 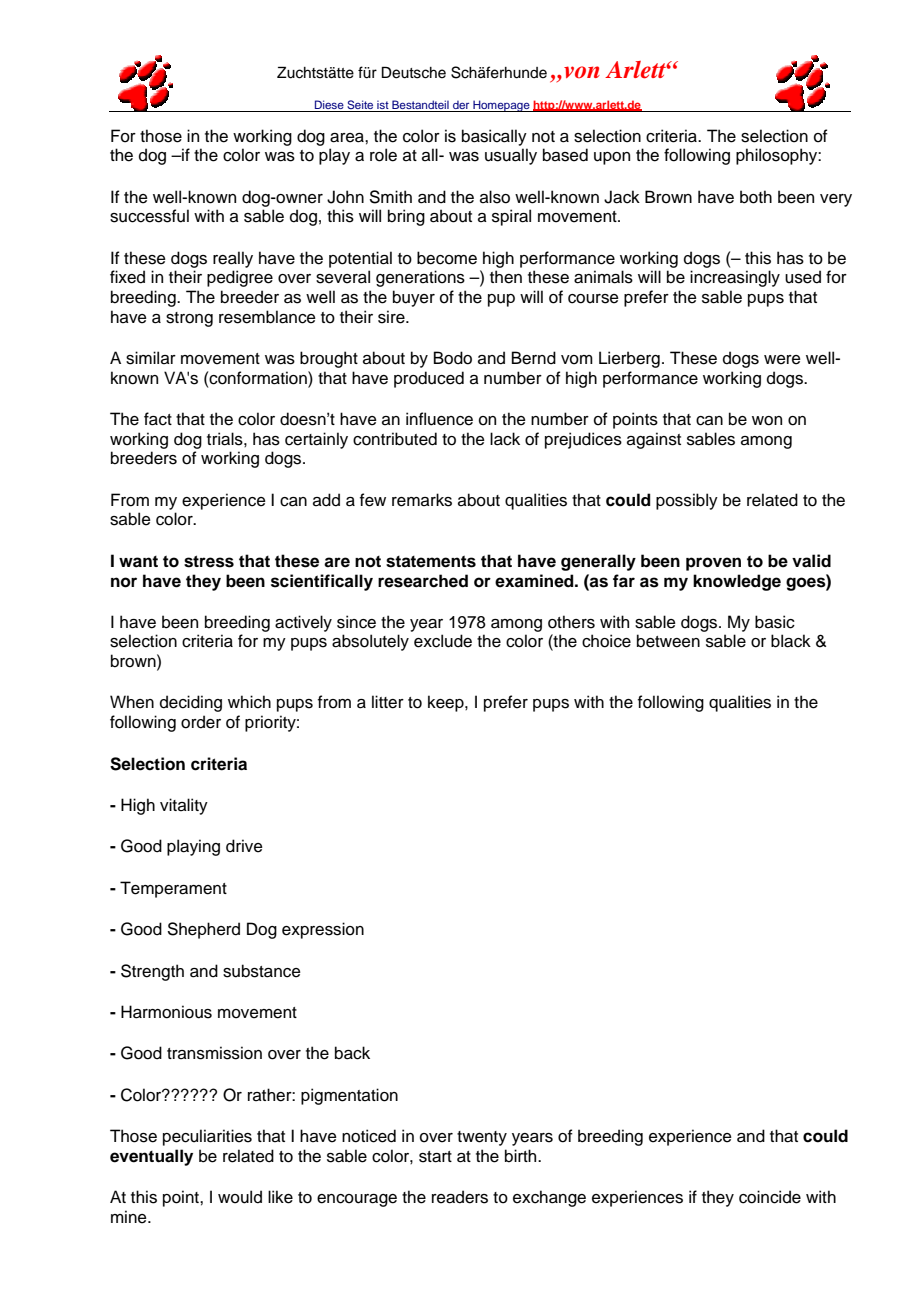 I want to click on knowledge, so click(x=737, y=582).
